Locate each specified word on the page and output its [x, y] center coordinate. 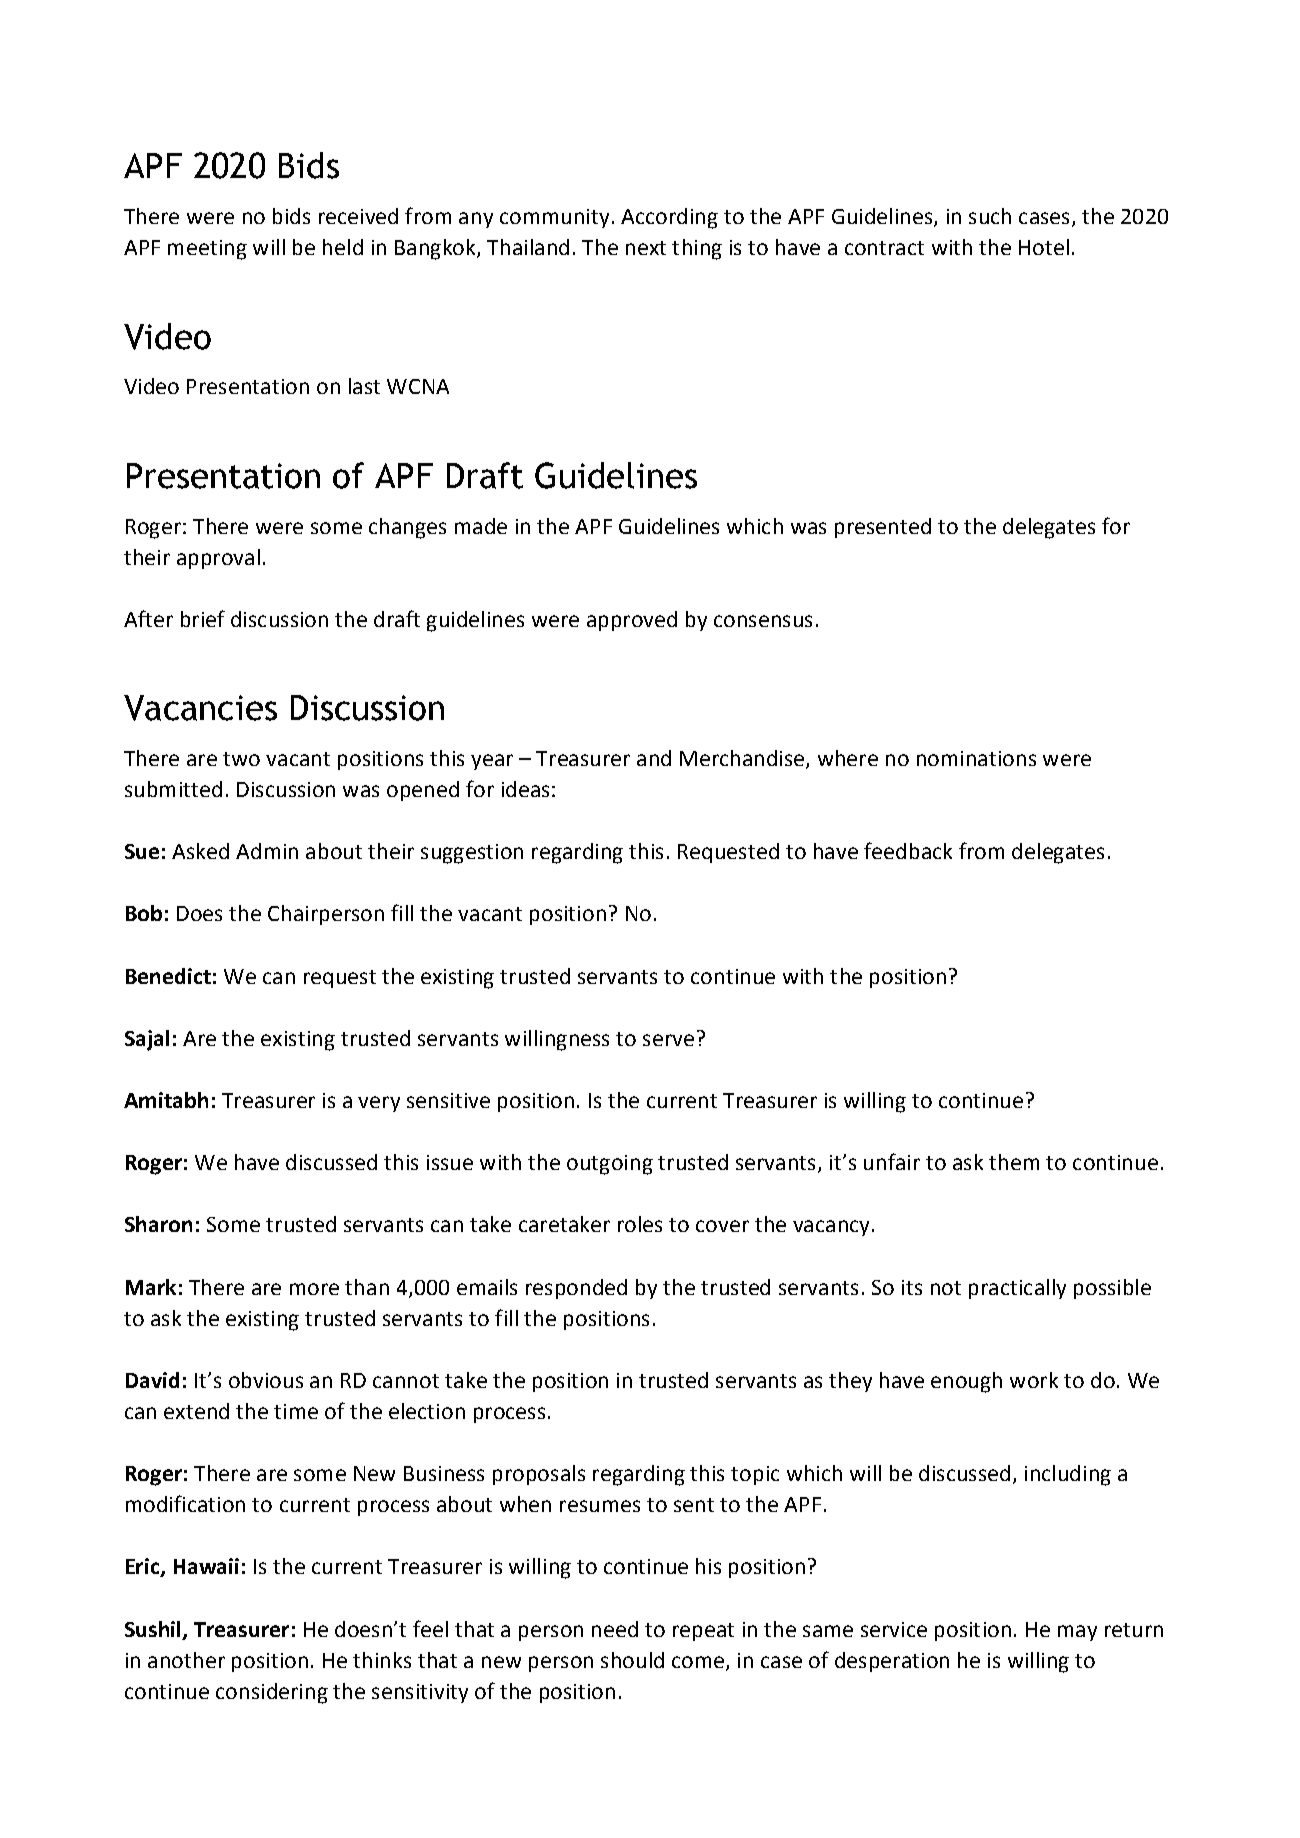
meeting [207, 250]
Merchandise [743, 759]
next [646, 248]
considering [272, 1693]
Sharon [158, 1224]
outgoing [610, 1165]
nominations [976, 758]
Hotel [1044, 247]
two [241, 759]
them [1014, 1162]
